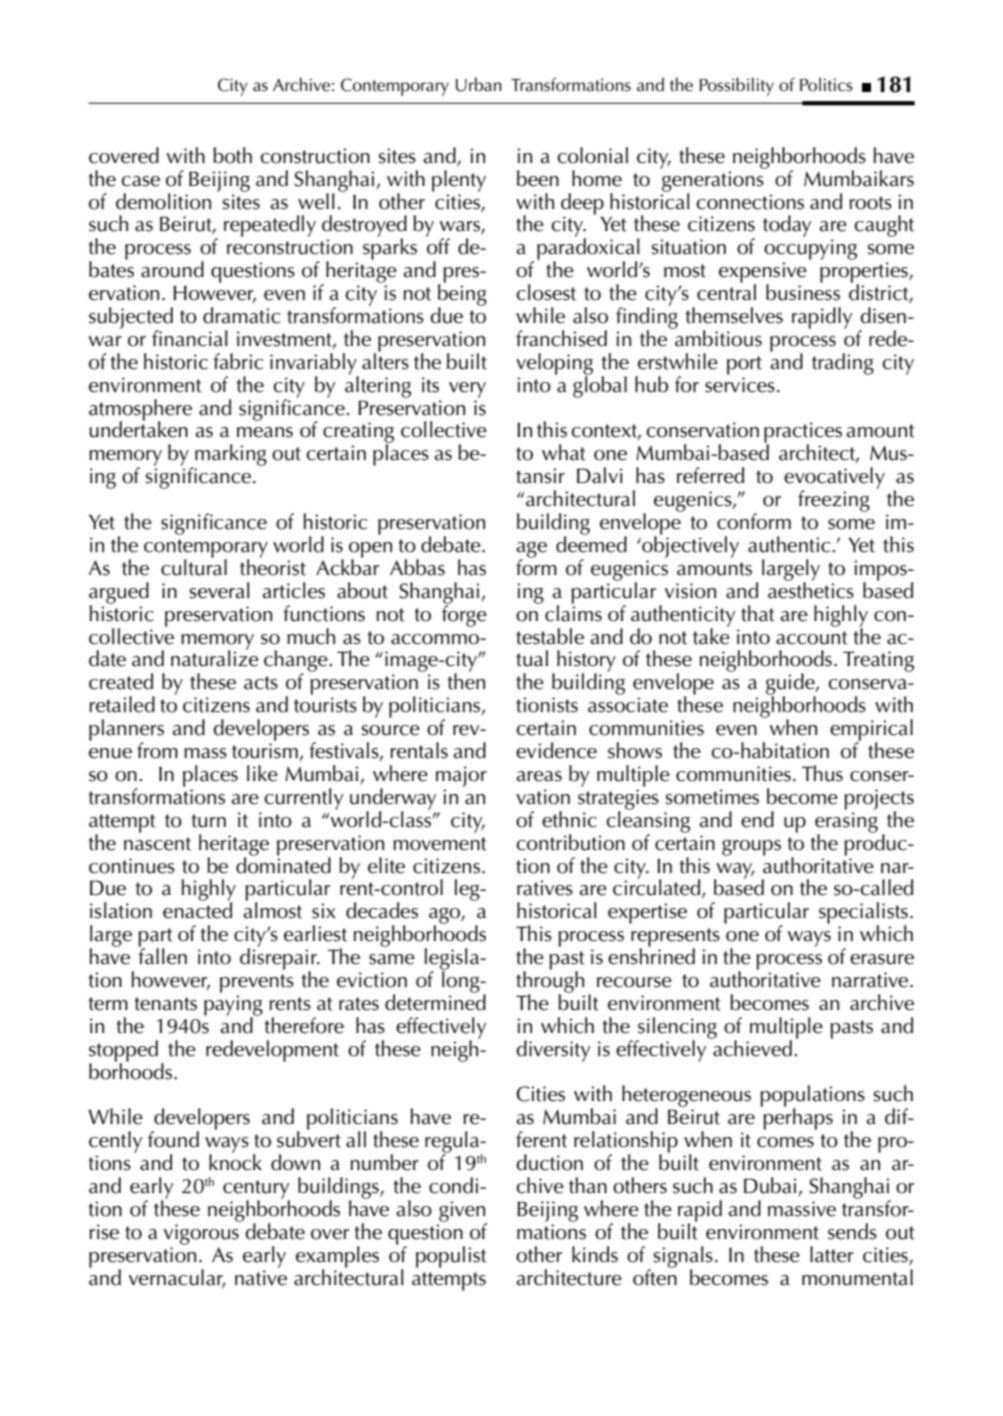  I want to click on fallen, so click(162, 955).
